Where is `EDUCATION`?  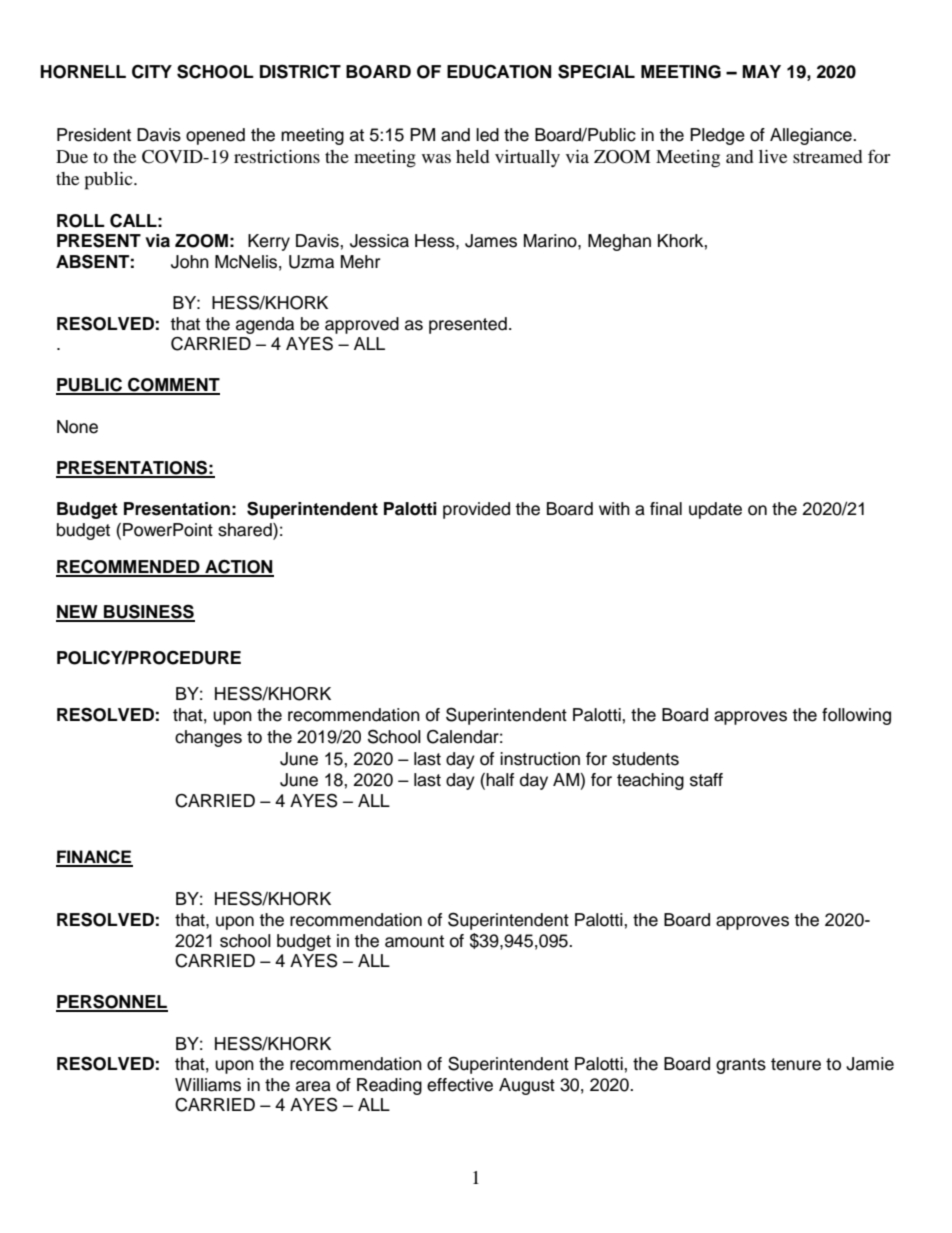 EDUCATION is located at coordinates (499, 71).
